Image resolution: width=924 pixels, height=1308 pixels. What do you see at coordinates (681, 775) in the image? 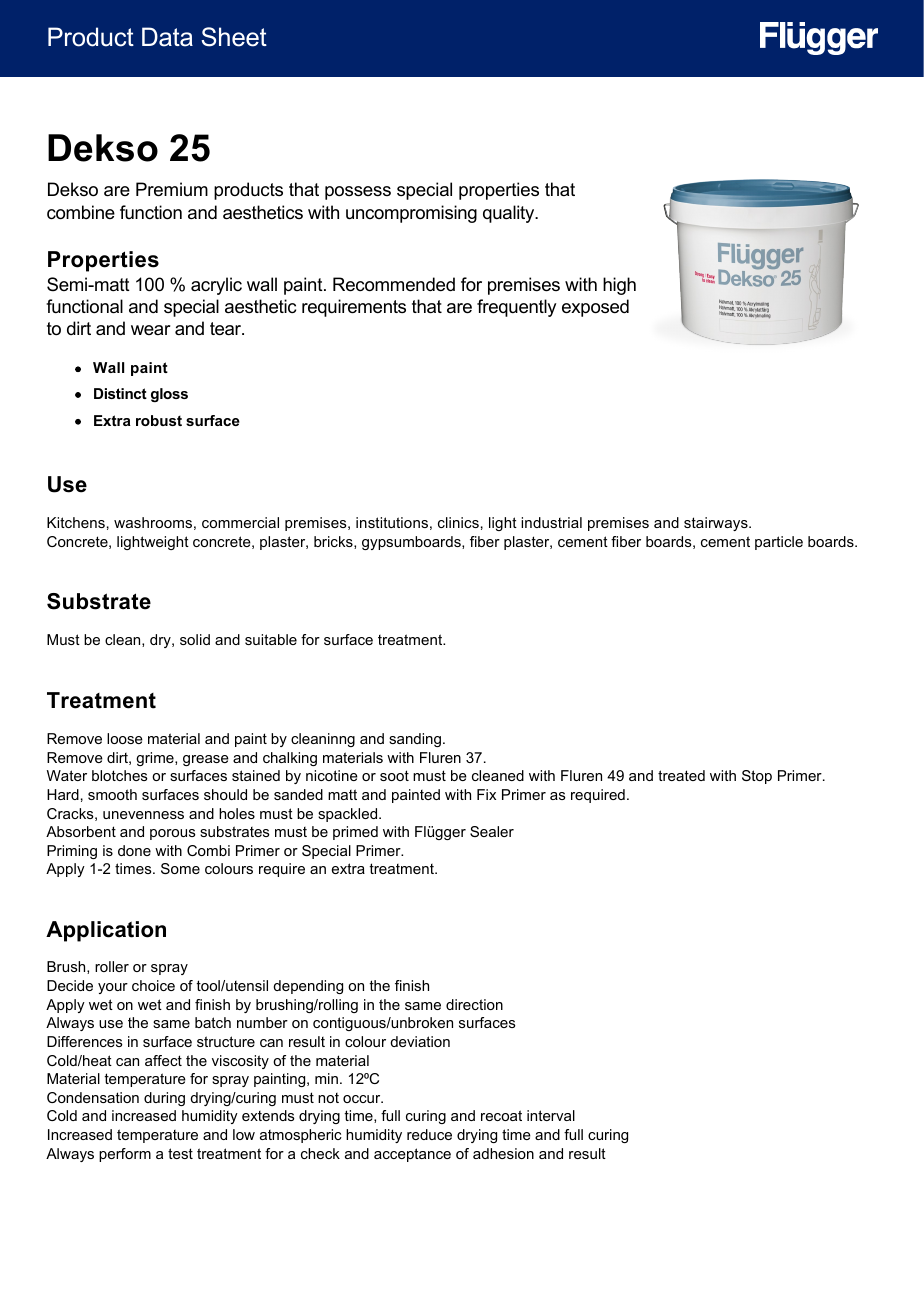
I see `treated` at bounding box center [681, 775].
